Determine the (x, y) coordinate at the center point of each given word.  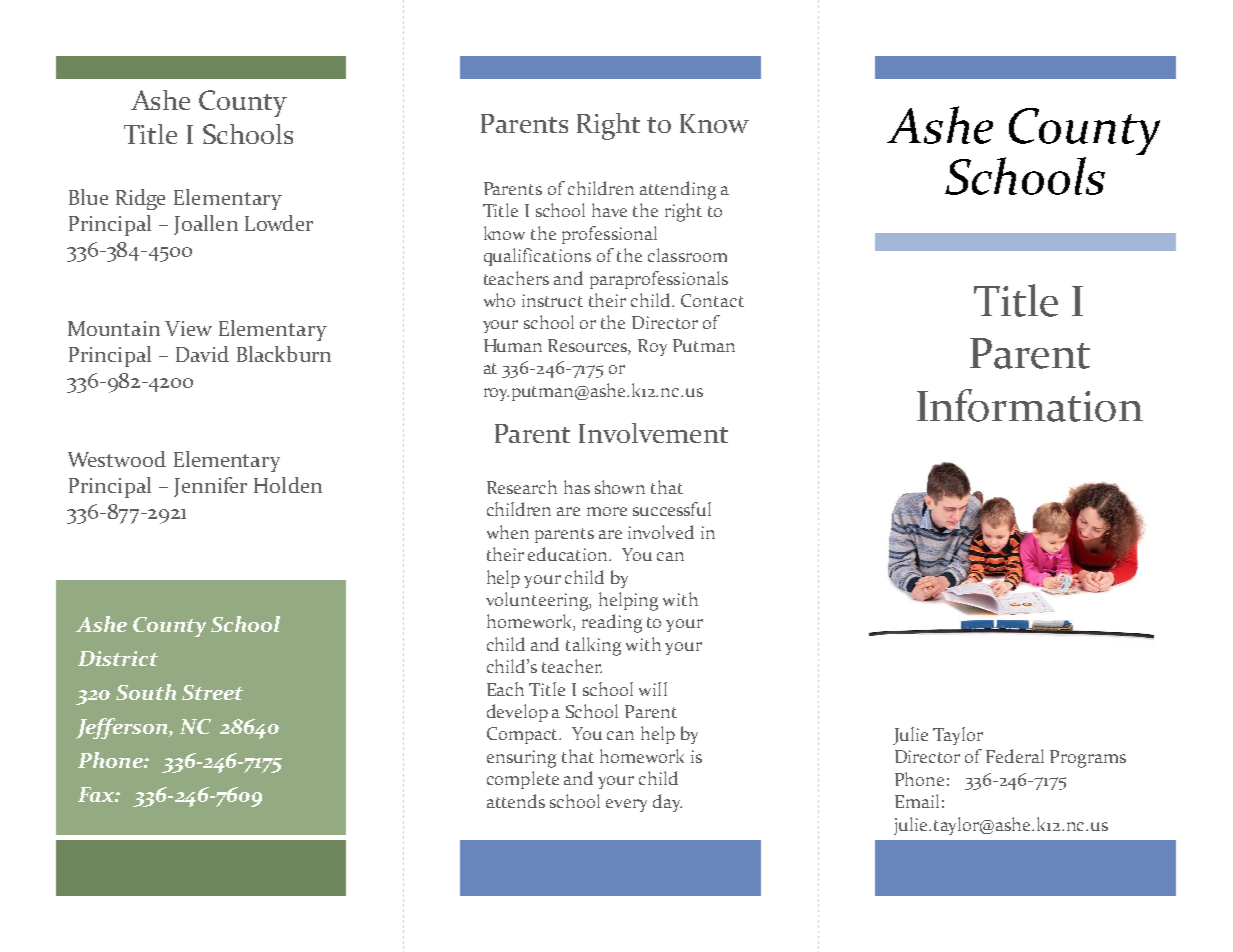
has (577, 487)
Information (1030, 405)
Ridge (140, 199)
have (609, 210)
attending (678, 190)
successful (672, 509)
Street (212, 692)
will (653, 689)
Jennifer (210, 487)
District (118, 658)
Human (513, 345)
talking (593, 646)
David (202, 354)
